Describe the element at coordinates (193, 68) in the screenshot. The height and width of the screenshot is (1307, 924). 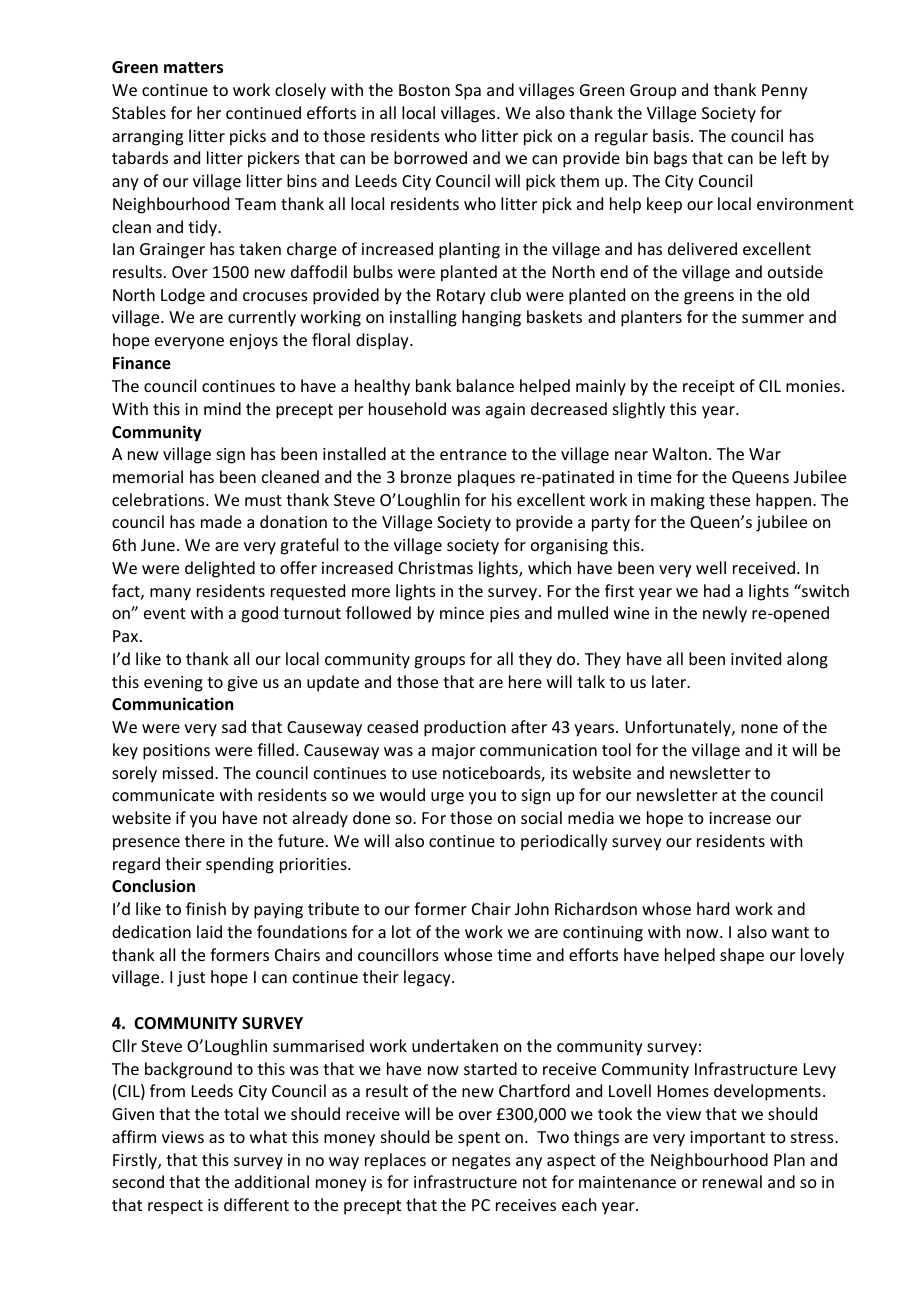
I see `matters` at that location.
